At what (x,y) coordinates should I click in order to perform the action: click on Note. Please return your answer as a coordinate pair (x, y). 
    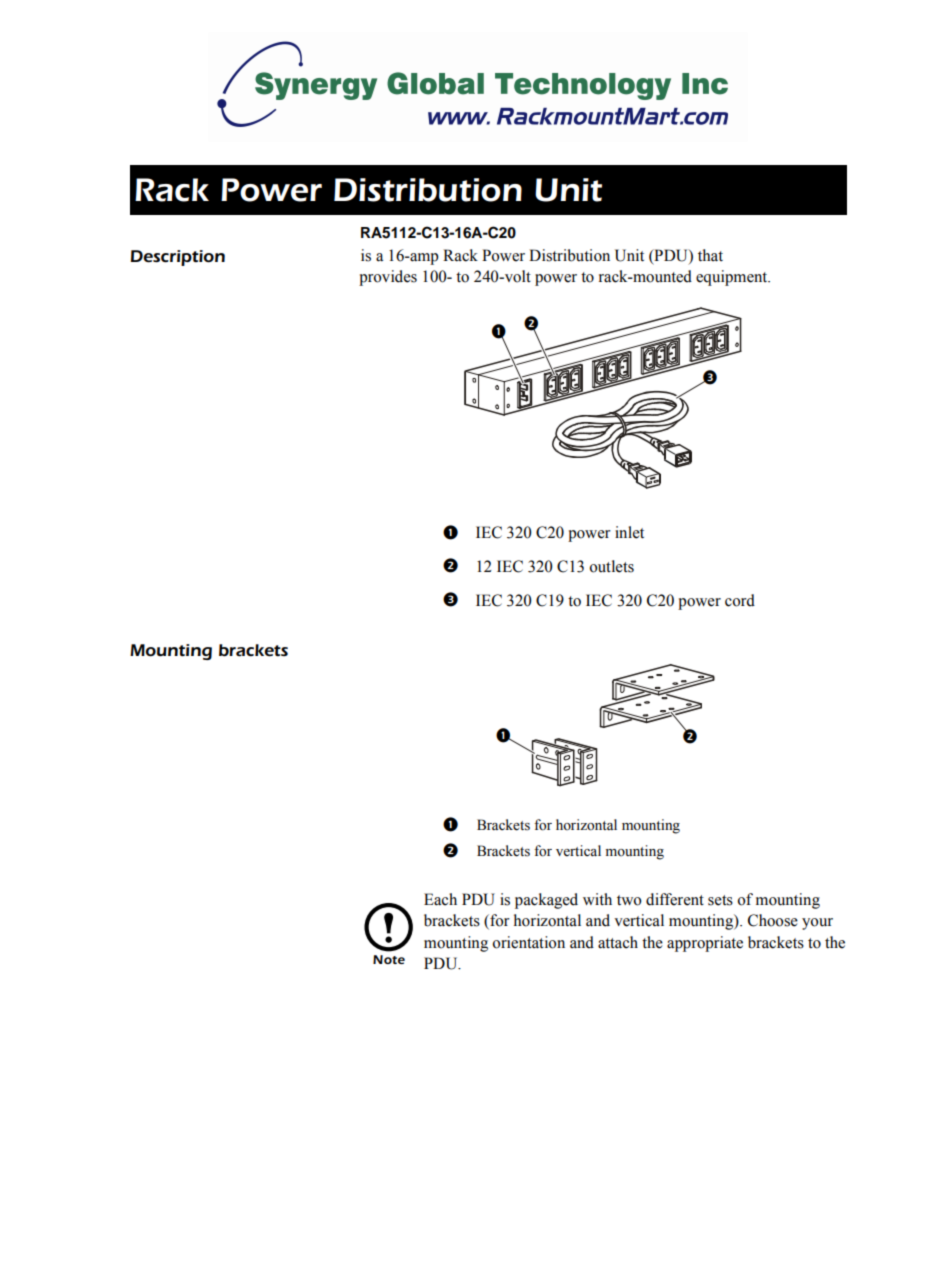
    Looking at the image, I should click on (389, 959).
